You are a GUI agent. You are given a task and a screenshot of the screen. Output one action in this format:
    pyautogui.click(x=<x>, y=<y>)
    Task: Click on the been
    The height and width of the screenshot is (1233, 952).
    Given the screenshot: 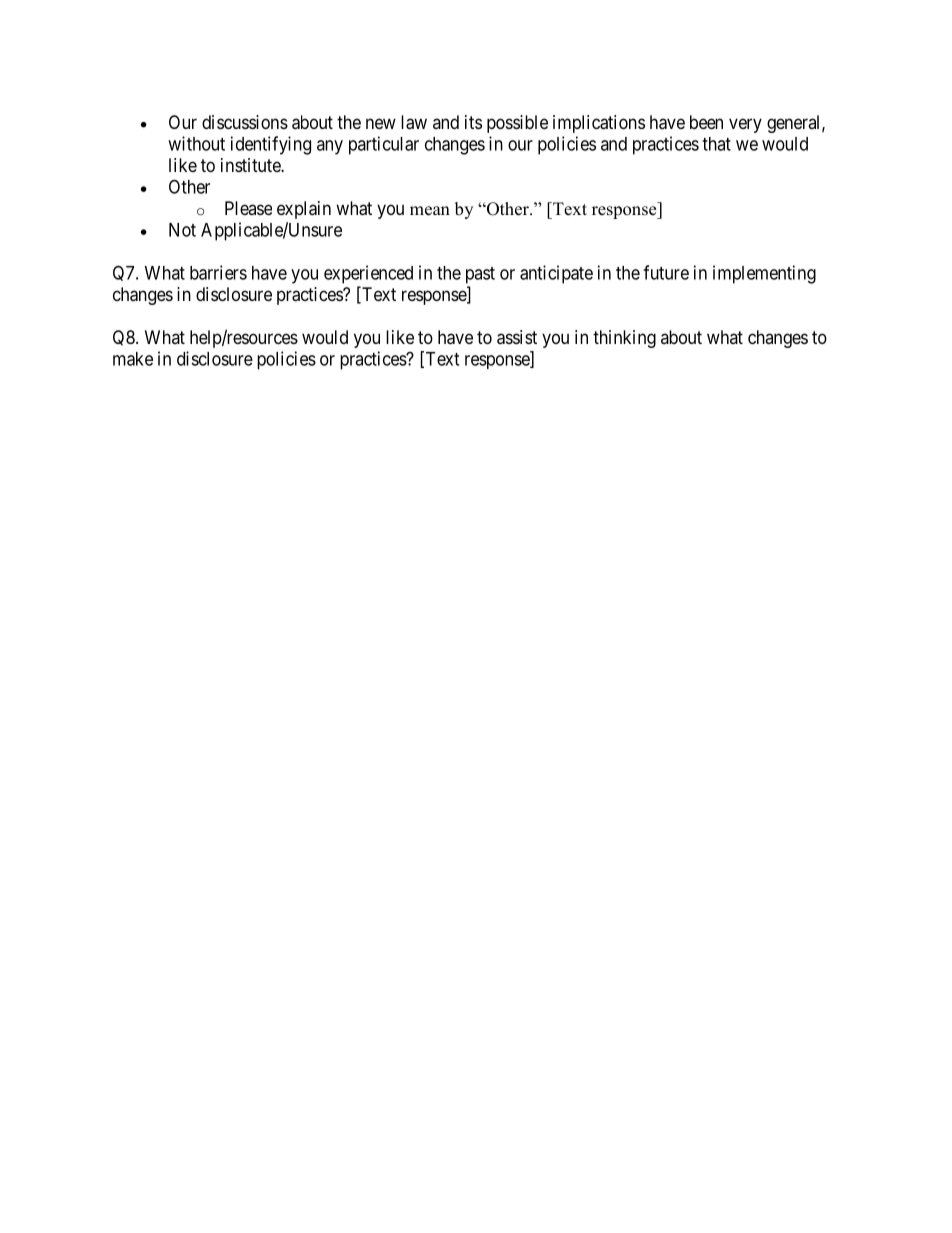 What is the action you would take?
    pyautogui.click(x=706, y=122)
